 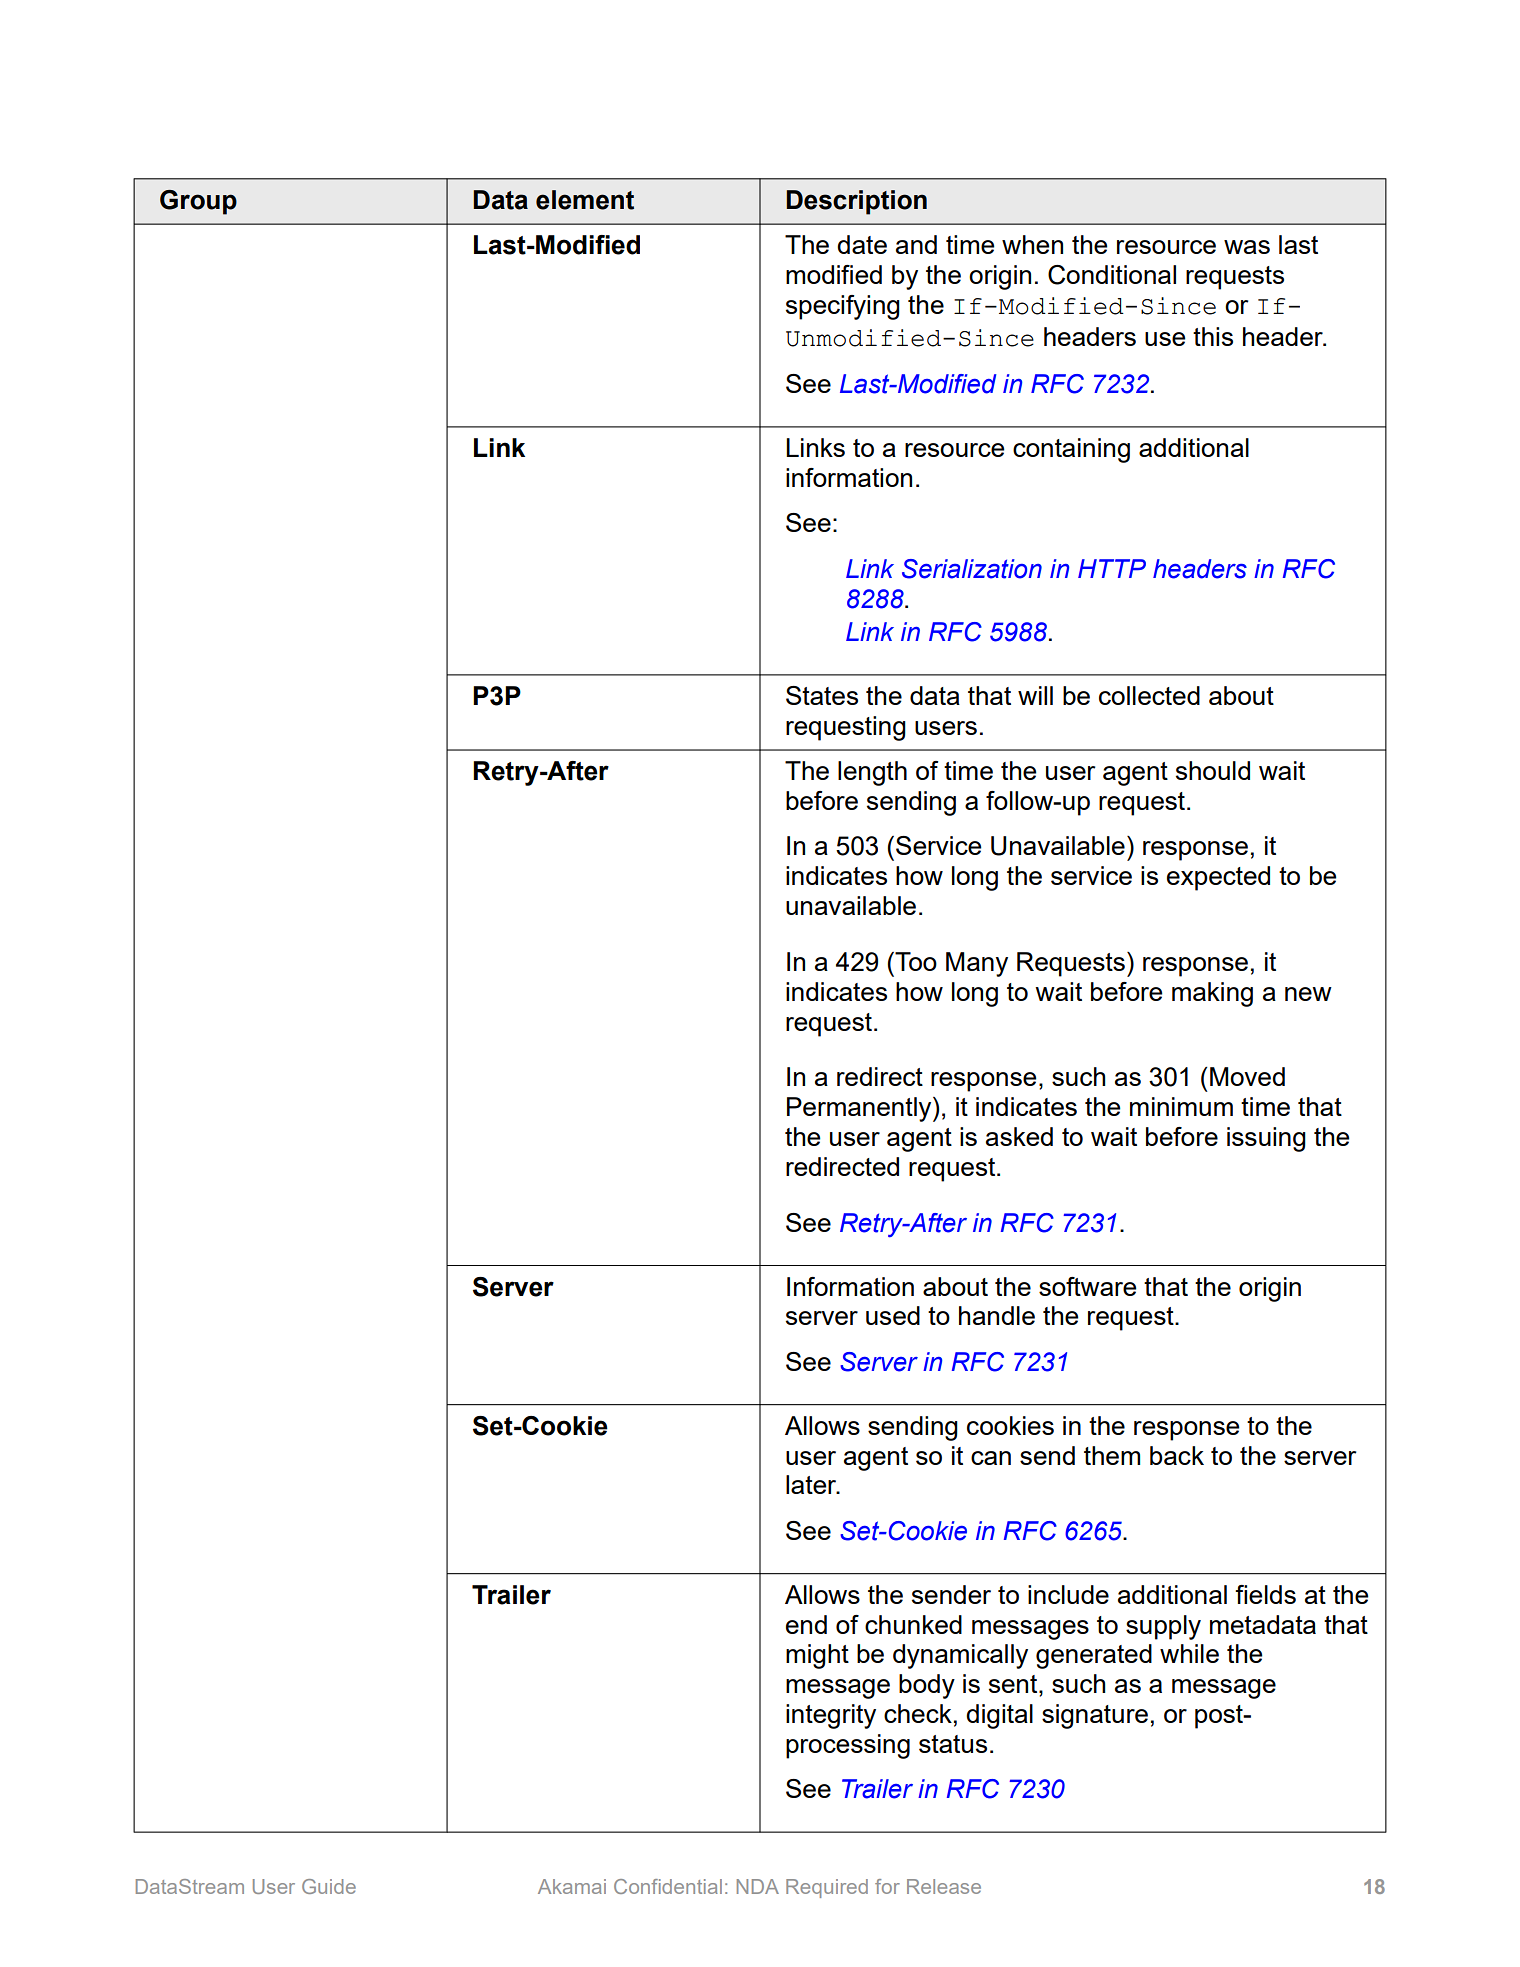 I want to click on date, so click(x=862, y=244).
